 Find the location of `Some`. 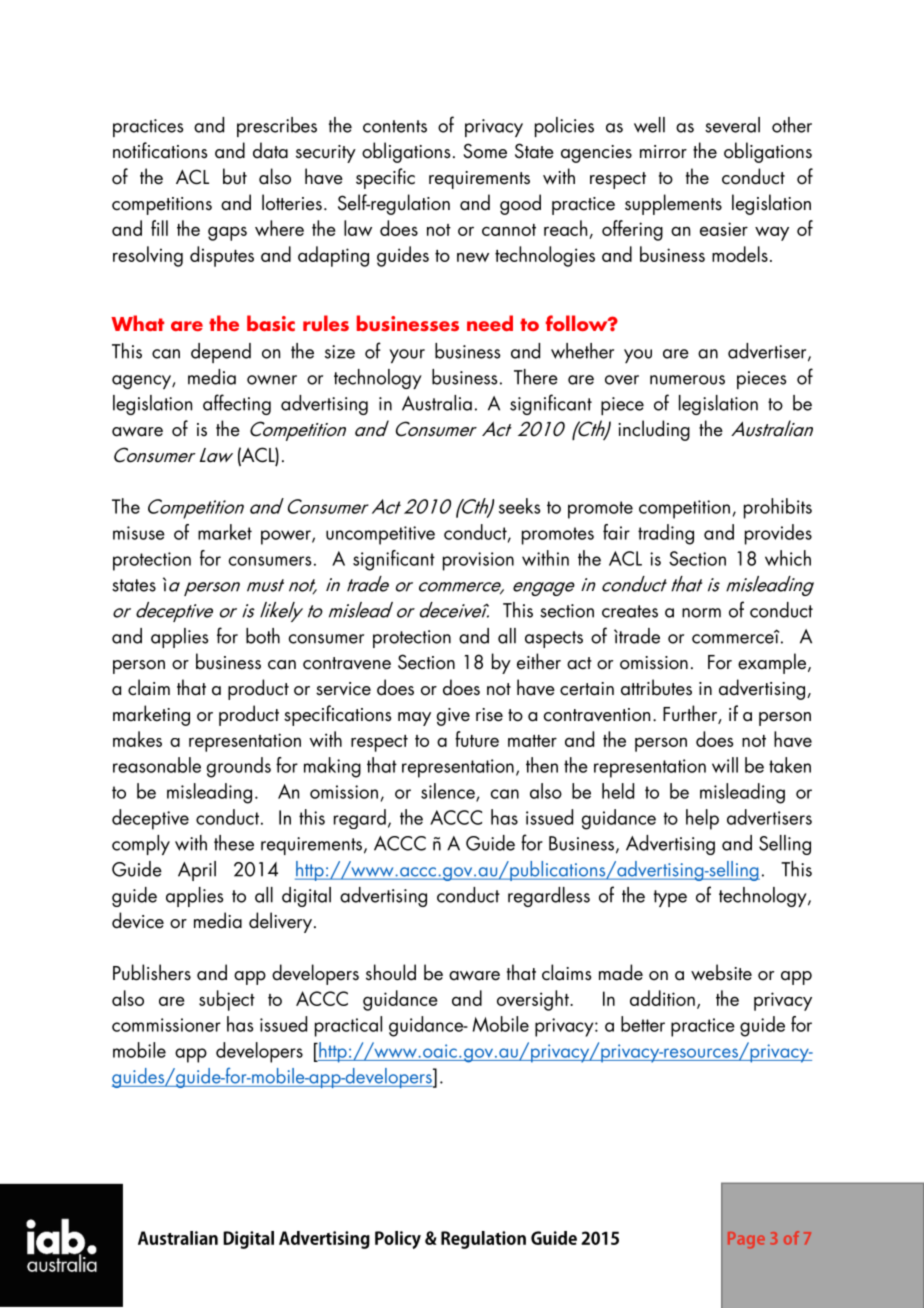

Some is located at coordinates (485, 151).
